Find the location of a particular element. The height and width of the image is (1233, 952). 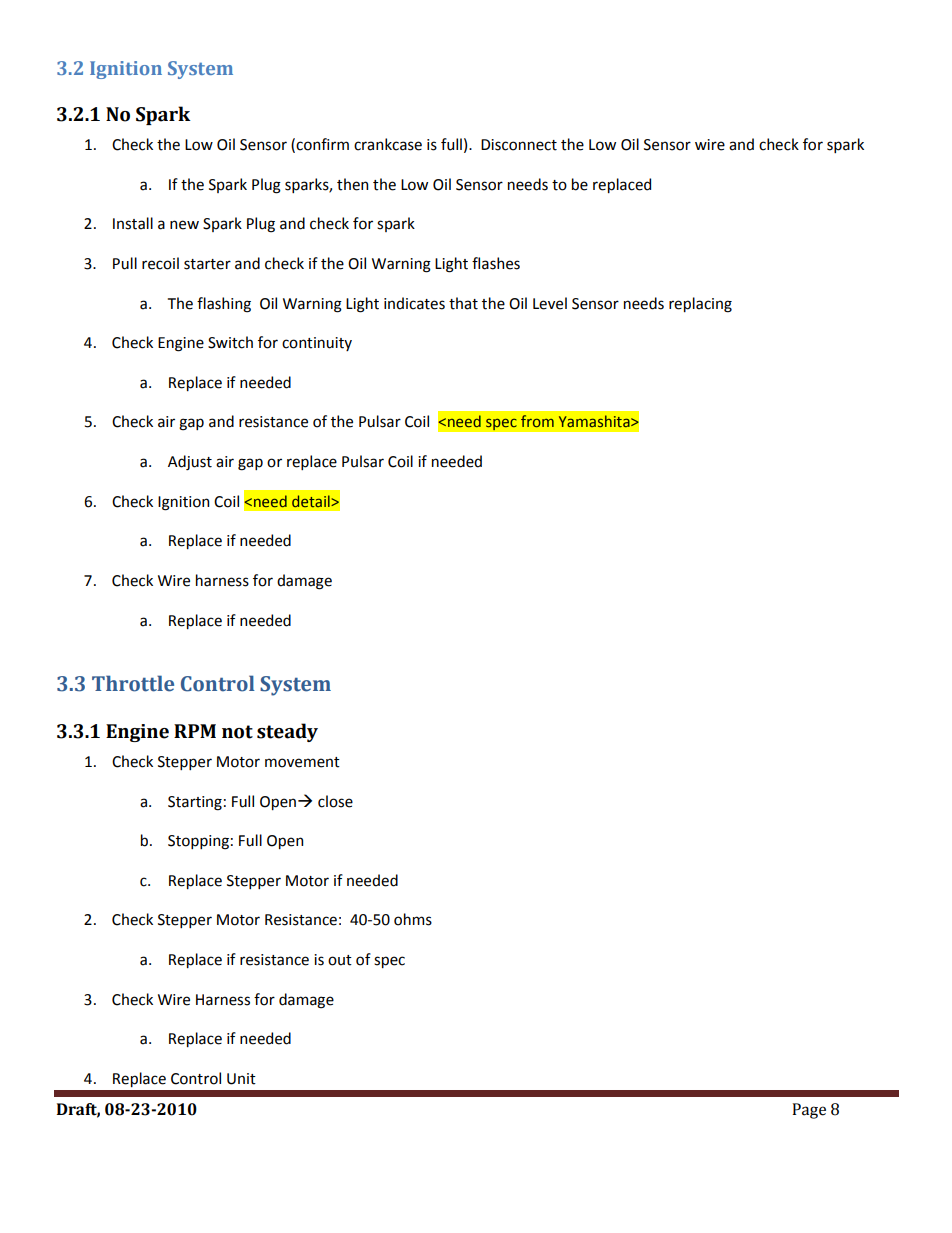

Disconnect is located at coordinates (519, 145).
